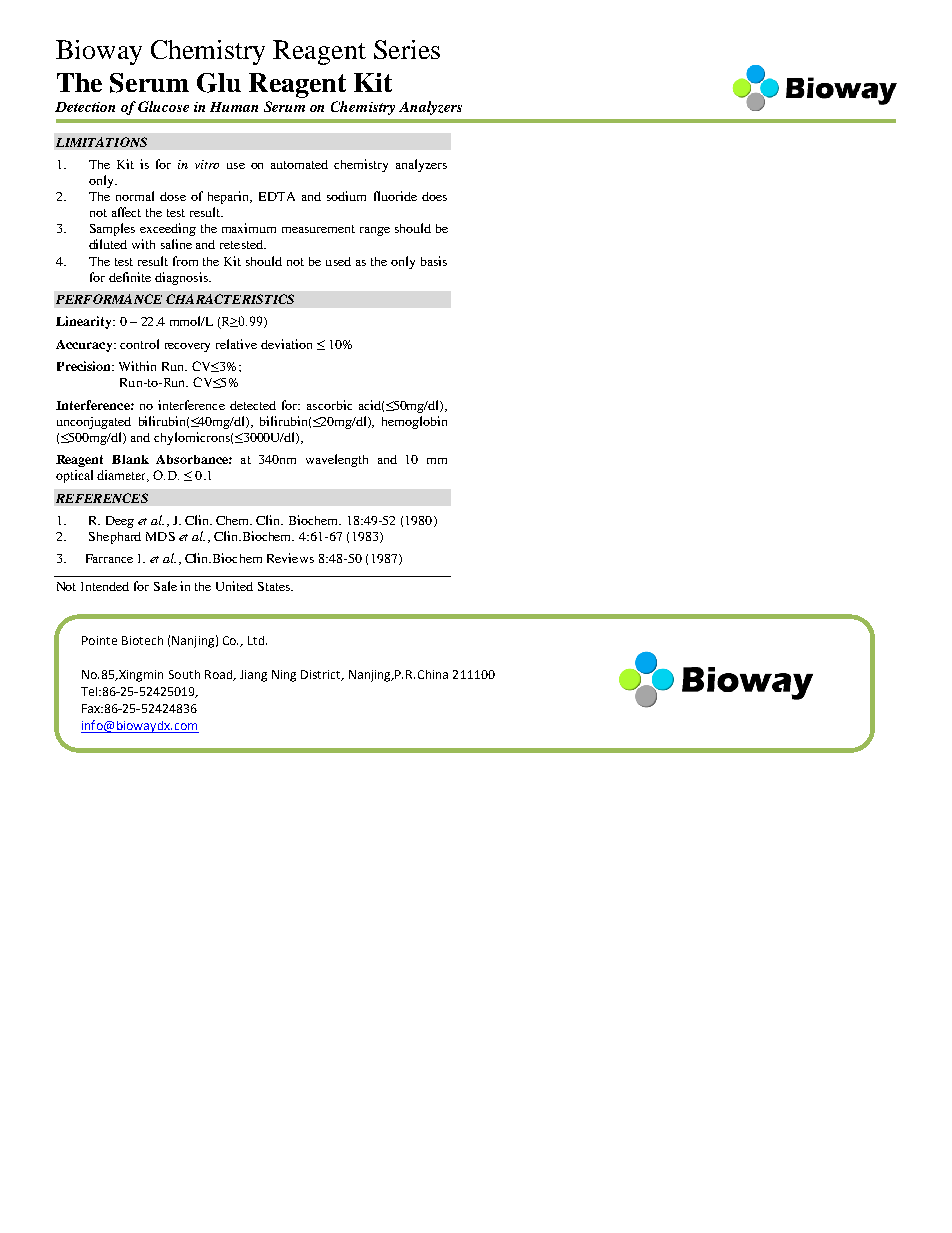 Image resolution: width=952 pixels, height=1233 pixels. I want to click on Human, so click(234, 107).
